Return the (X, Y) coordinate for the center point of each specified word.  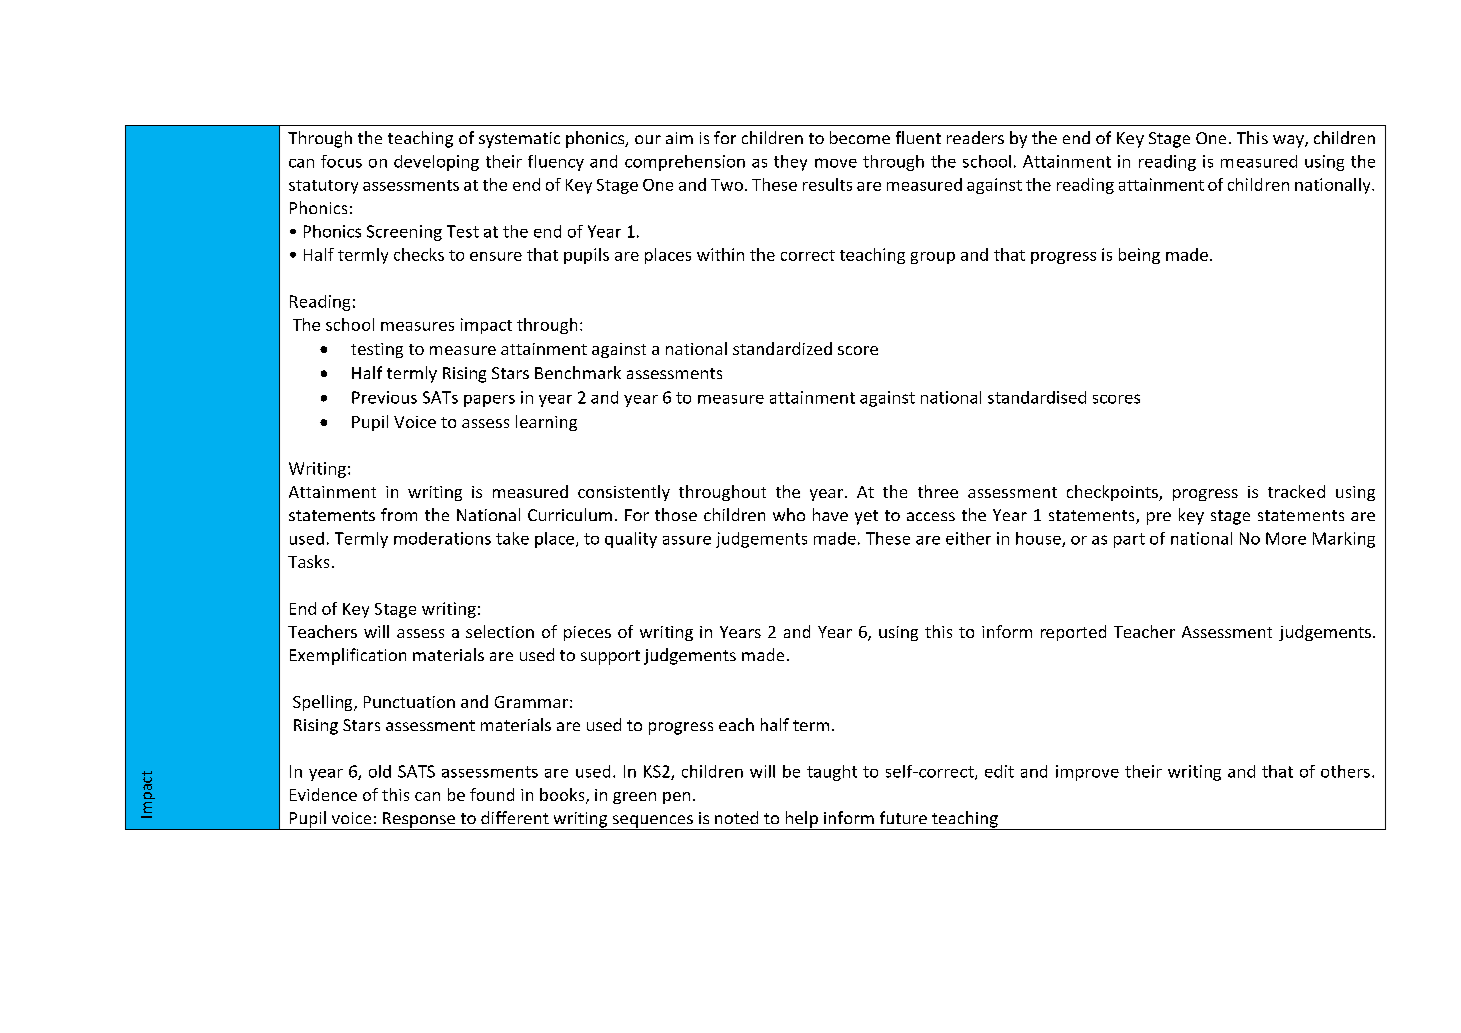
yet (866, 517)
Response (419, 821)
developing (436, 163)
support (610, 657)
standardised (1037, 397)
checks (419, 254)
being (1139, 256)
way (1289, 141)
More (1286, 538)
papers (489, 401)
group (933, 258)
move (836, 163)
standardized (782, 348)
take (512, 538)
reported (1073, 633)
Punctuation (409, 702)
